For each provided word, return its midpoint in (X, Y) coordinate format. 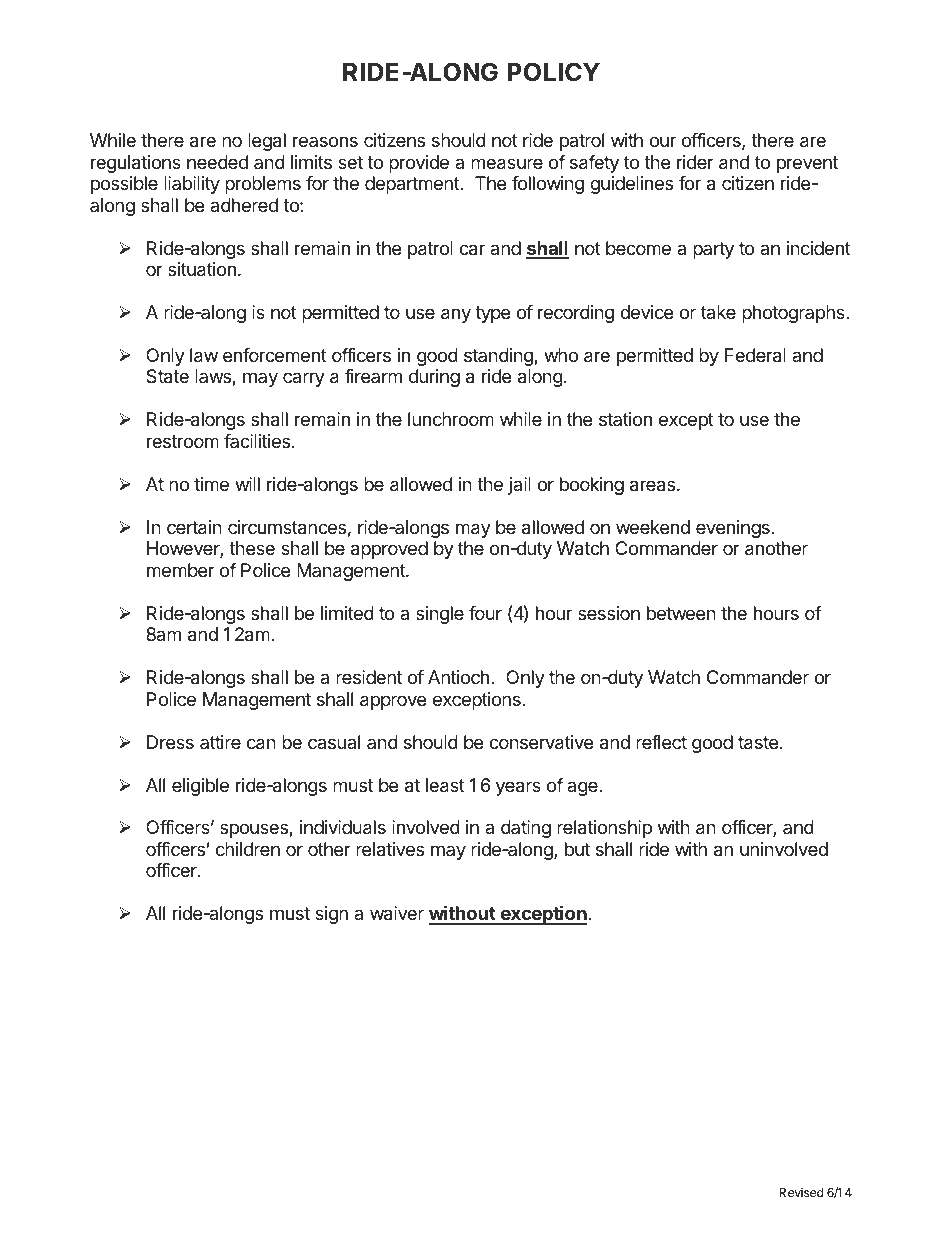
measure (507, 164)
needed (217, 162)
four (485, 613)
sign (331, 915)
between (681, 613)
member (181, 570)
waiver (397, 913)
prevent (807, 164)
